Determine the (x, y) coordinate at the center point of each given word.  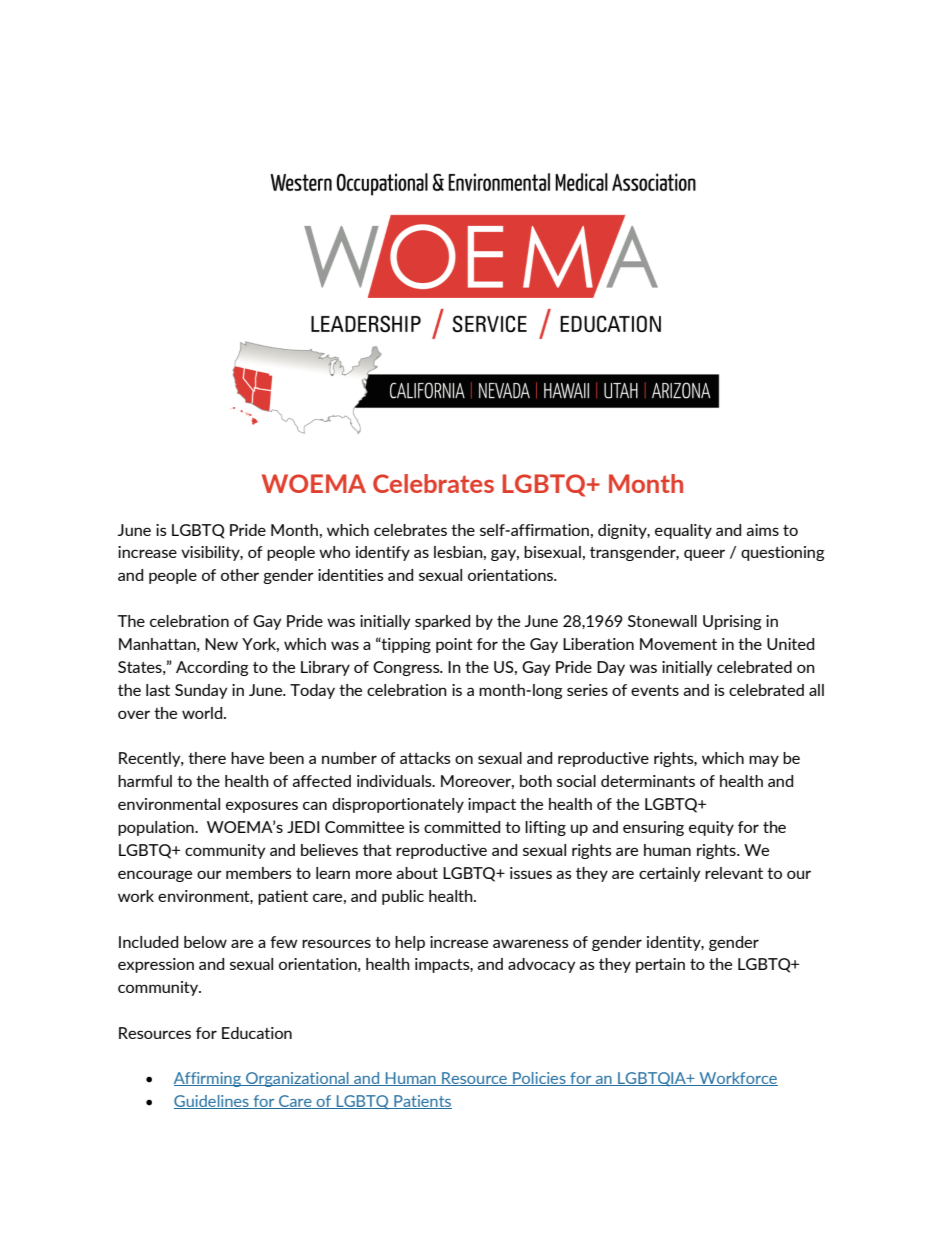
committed (462, 827)
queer (704, 555)
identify (383, 553)
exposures (262, 807)
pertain (660, 965)
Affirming (208, 1079)
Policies (539, 1079)
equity (711, 828)
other (240, 575)
